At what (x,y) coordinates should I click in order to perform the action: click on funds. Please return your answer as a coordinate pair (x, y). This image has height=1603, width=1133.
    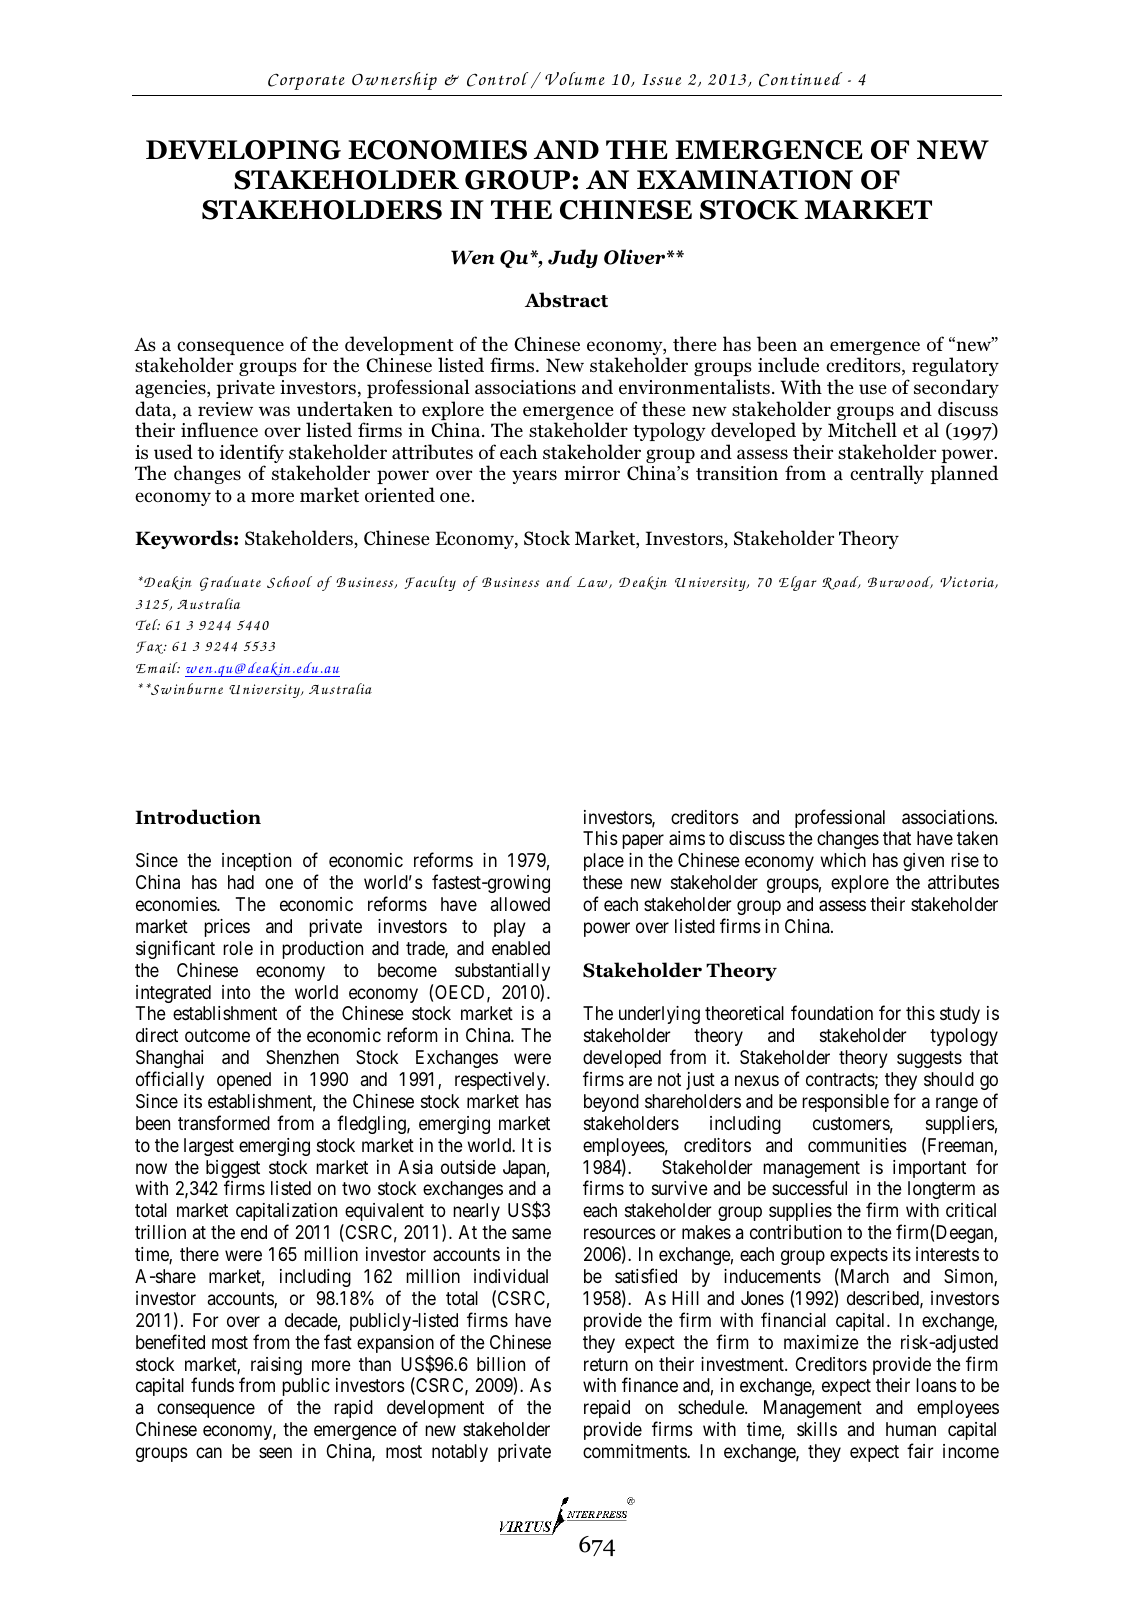
    Looking at the image, I should click on (212, 1384).
